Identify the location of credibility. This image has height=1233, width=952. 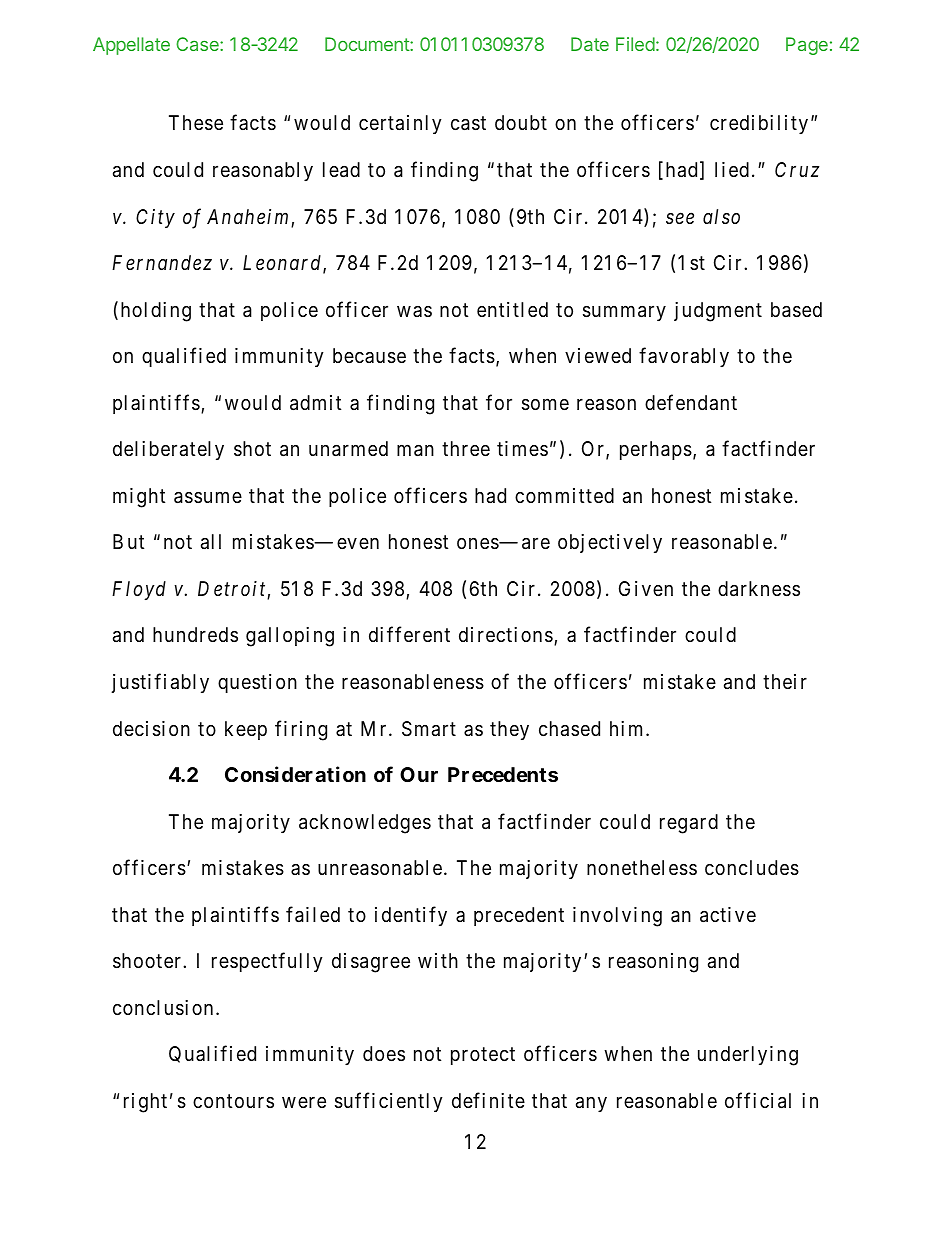
(759, 124).
